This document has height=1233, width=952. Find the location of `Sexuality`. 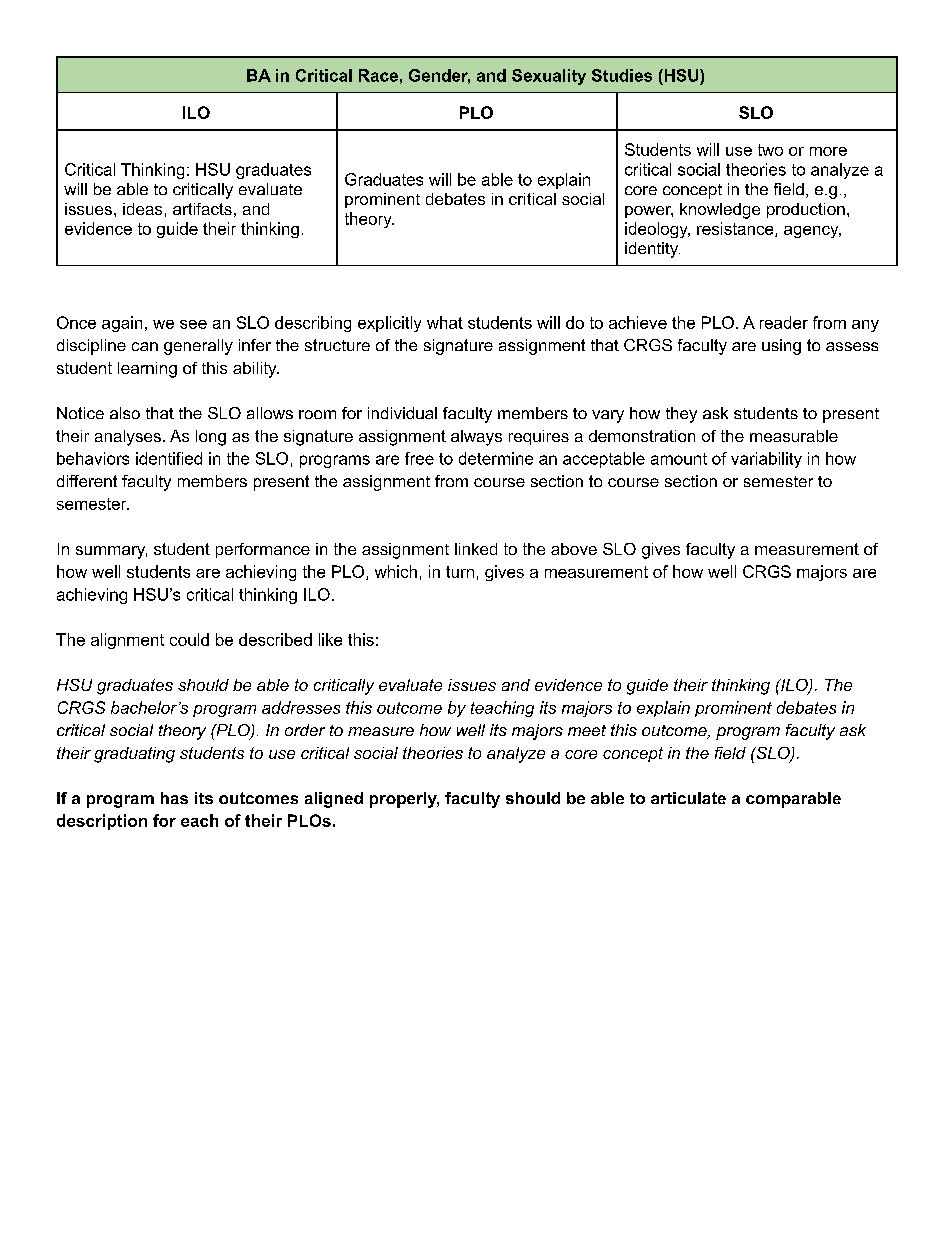

Sexuality is located at coordinates (549, 77).
